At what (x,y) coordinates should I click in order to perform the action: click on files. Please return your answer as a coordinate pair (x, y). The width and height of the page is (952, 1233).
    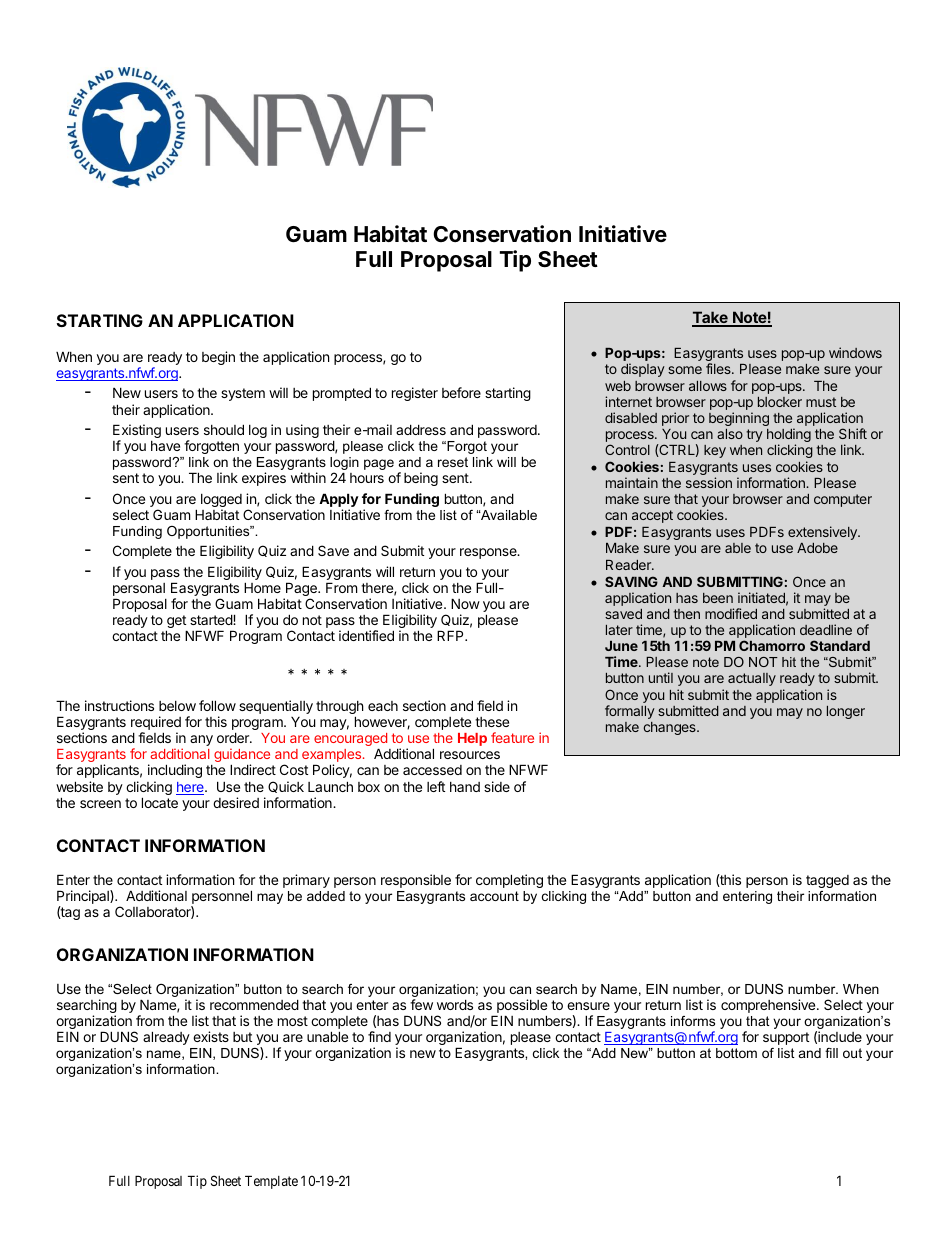
    Looking at the image, I should click on (719, 368).
